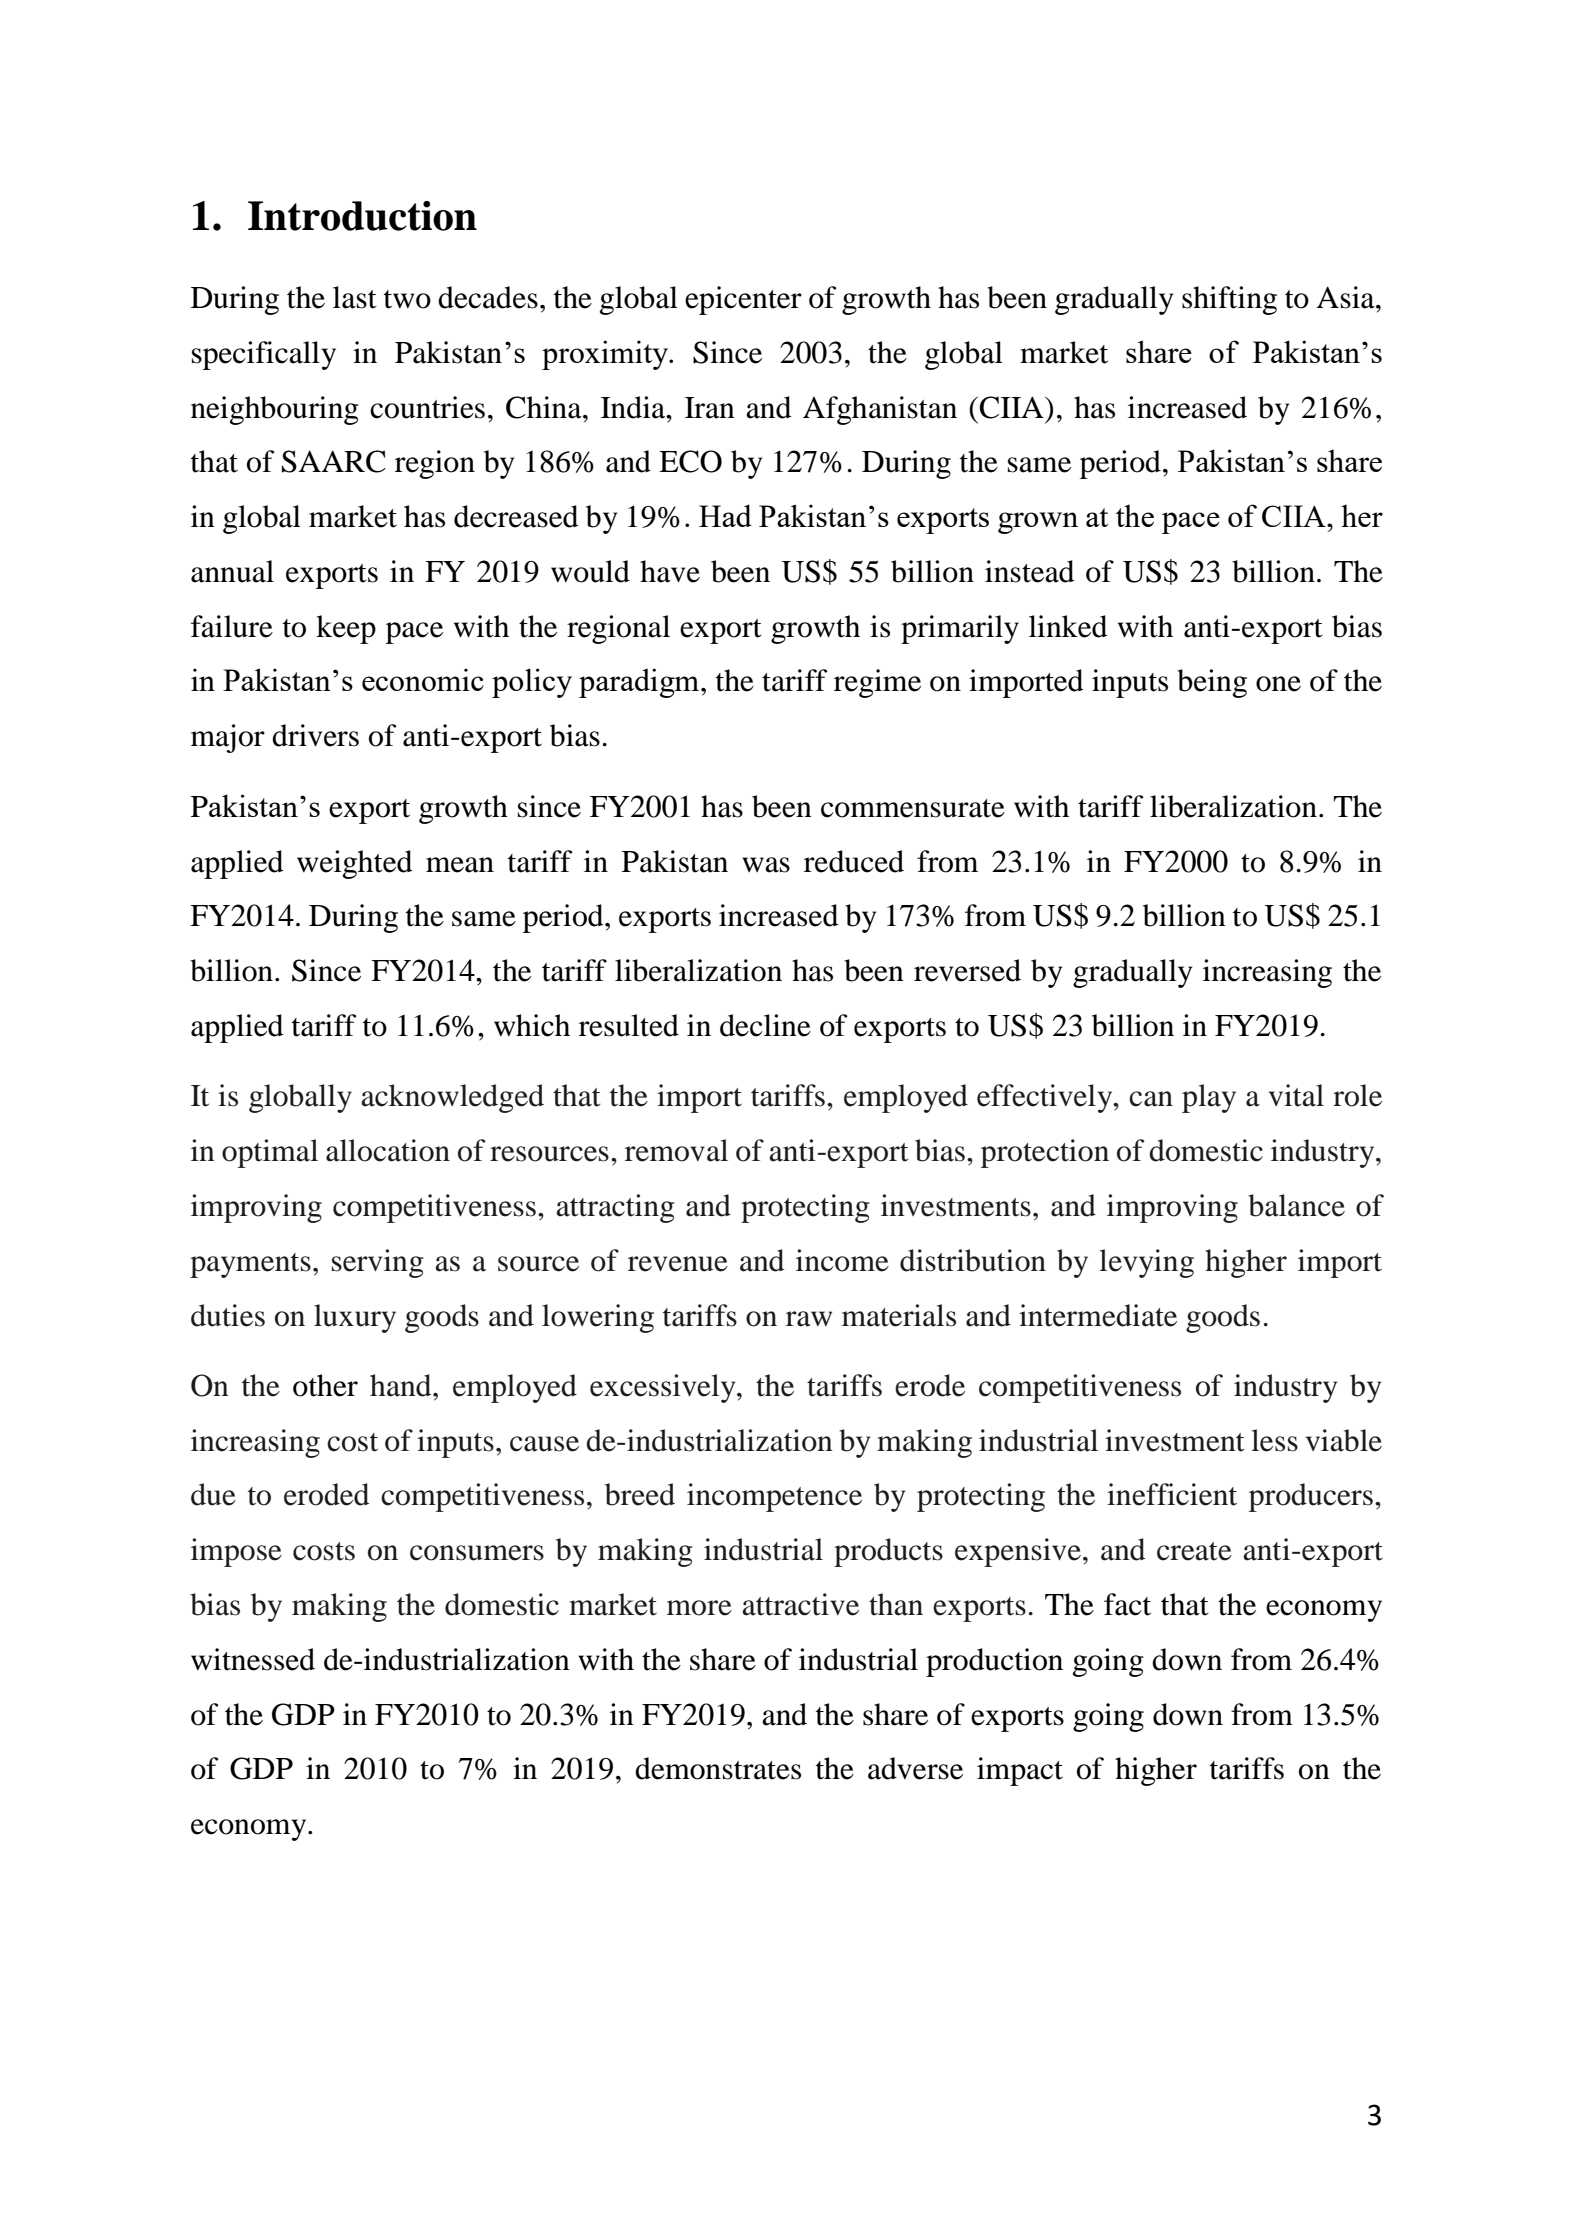  I want to click on acknowledged, so click(452, 1098).
